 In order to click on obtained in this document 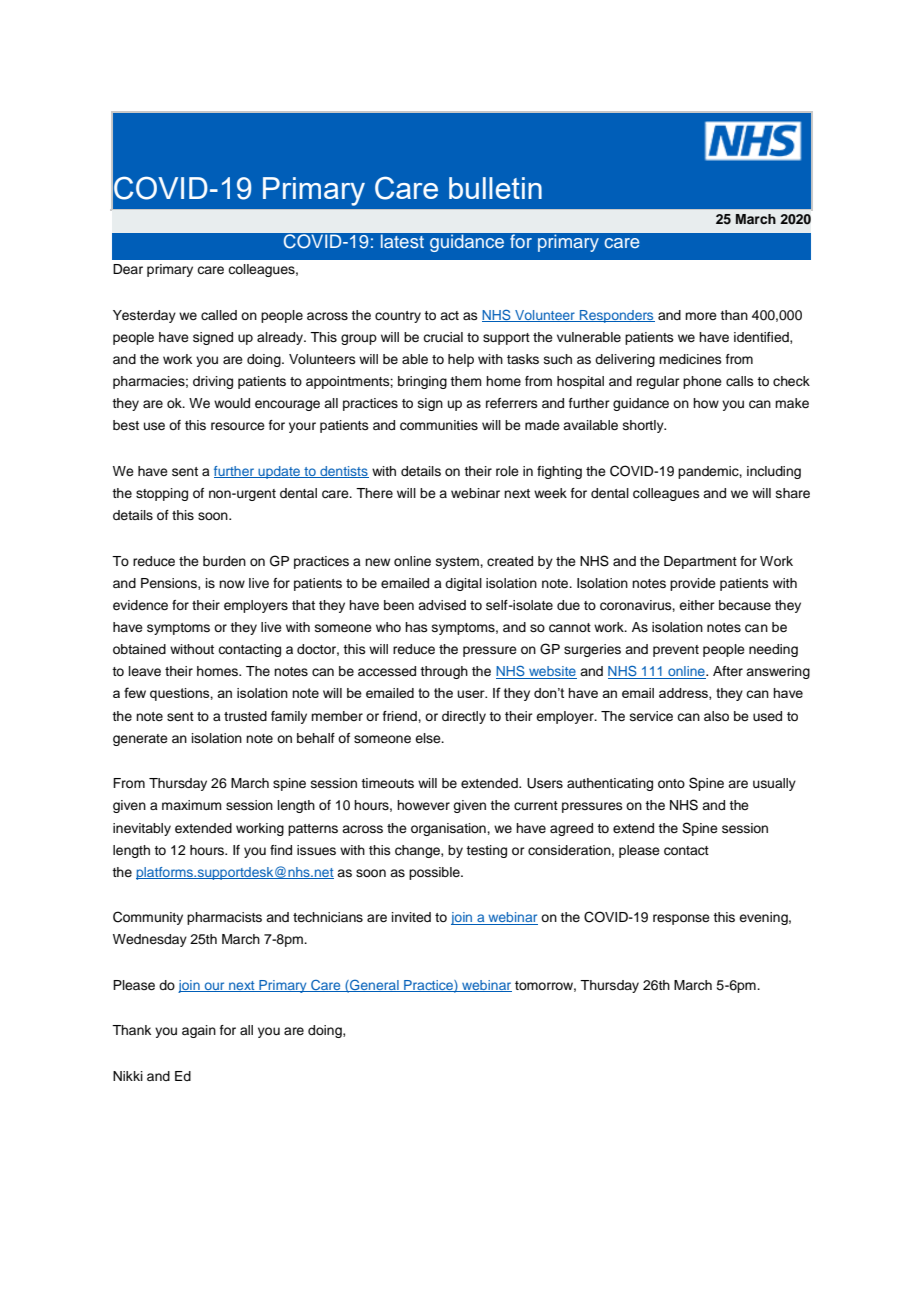, I will do `click(139, 649)`.
